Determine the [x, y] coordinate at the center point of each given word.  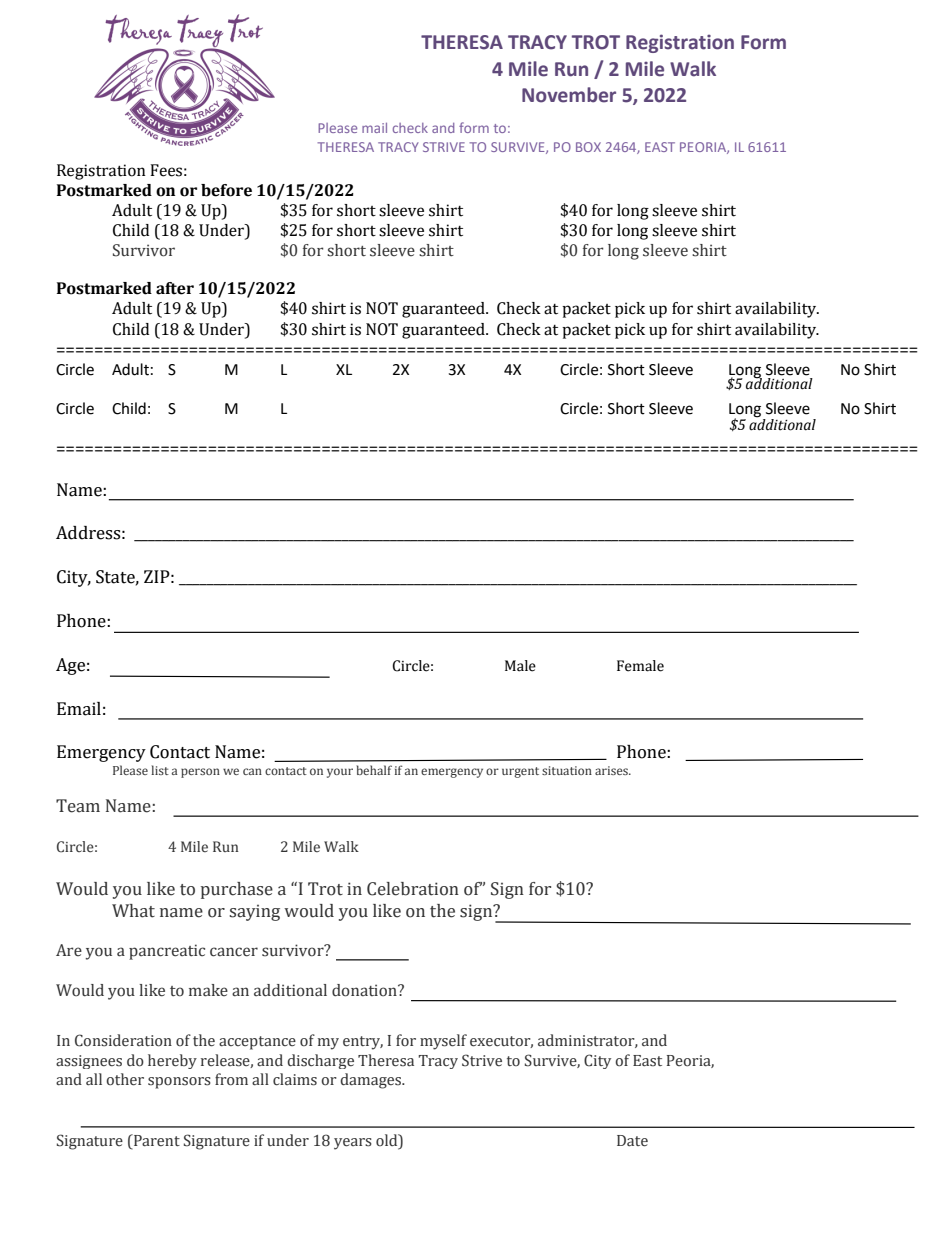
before [226, 190]
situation [567, 770]
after [175, 288]
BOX [588, 147]
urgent [520, 772]
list [160, 770]
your [340, 773]
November [569, 95]
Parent [156, 1141]
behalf [374, 770]
